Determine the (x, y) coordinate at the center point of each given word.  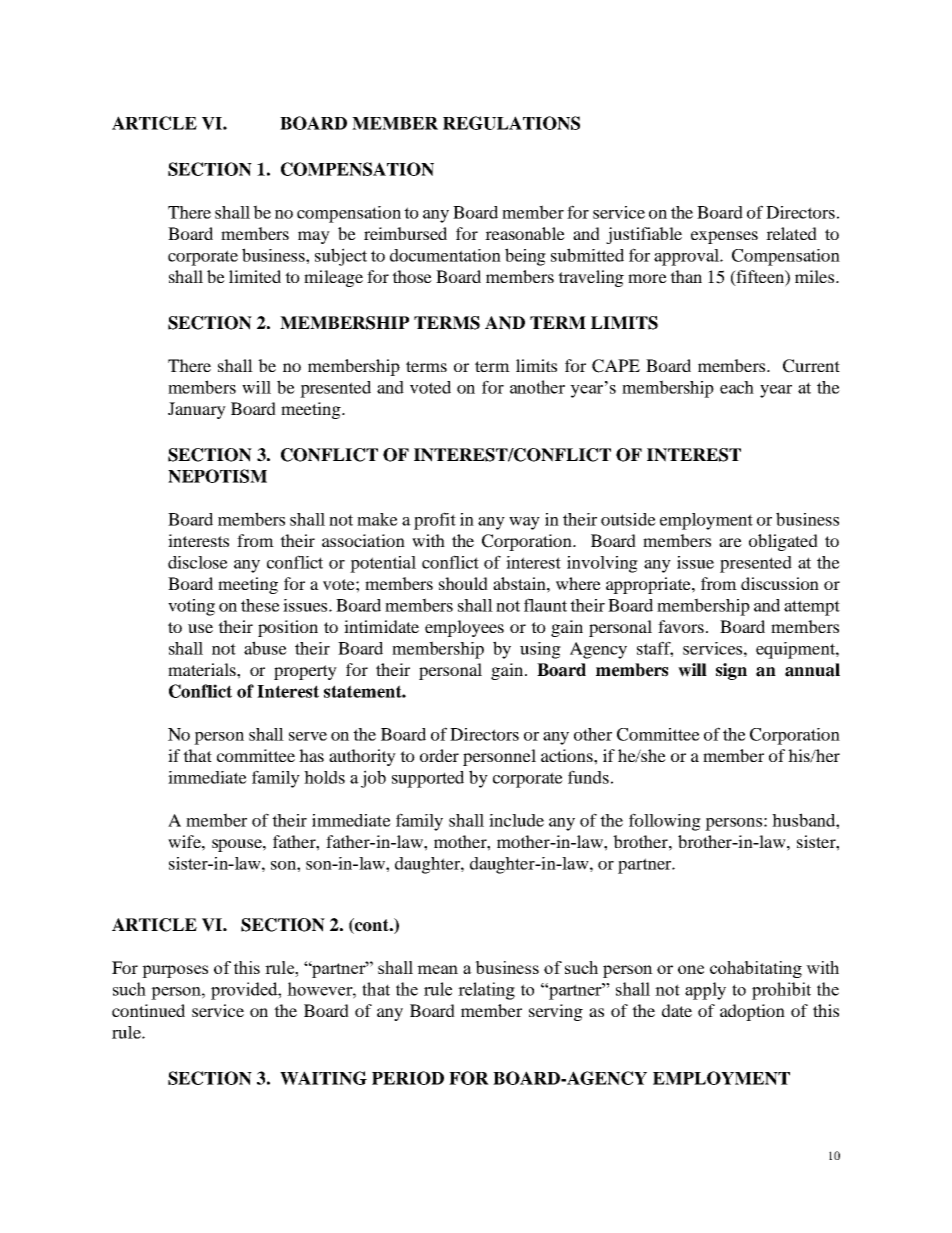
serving (556, 1012)
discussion (780, 583)
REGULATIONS (511, 123)
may (314, 237)
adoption (752, 1012)
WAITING (323, 1078)
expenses (724, 237)
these (260, 605)
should (463, 583)
